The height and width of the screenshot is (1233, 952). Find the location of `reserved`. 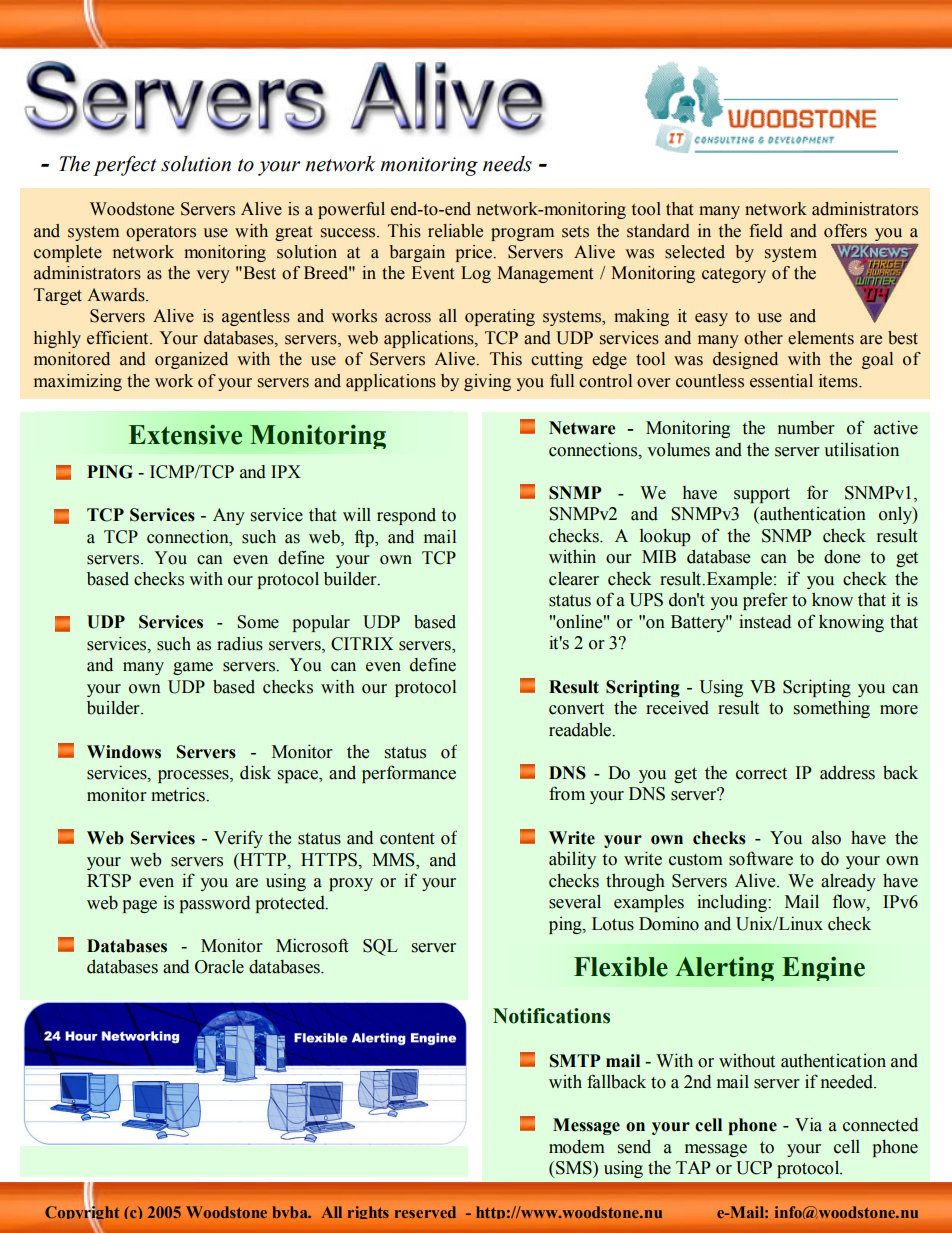

reserved is located at coordinates (425, 1212).
